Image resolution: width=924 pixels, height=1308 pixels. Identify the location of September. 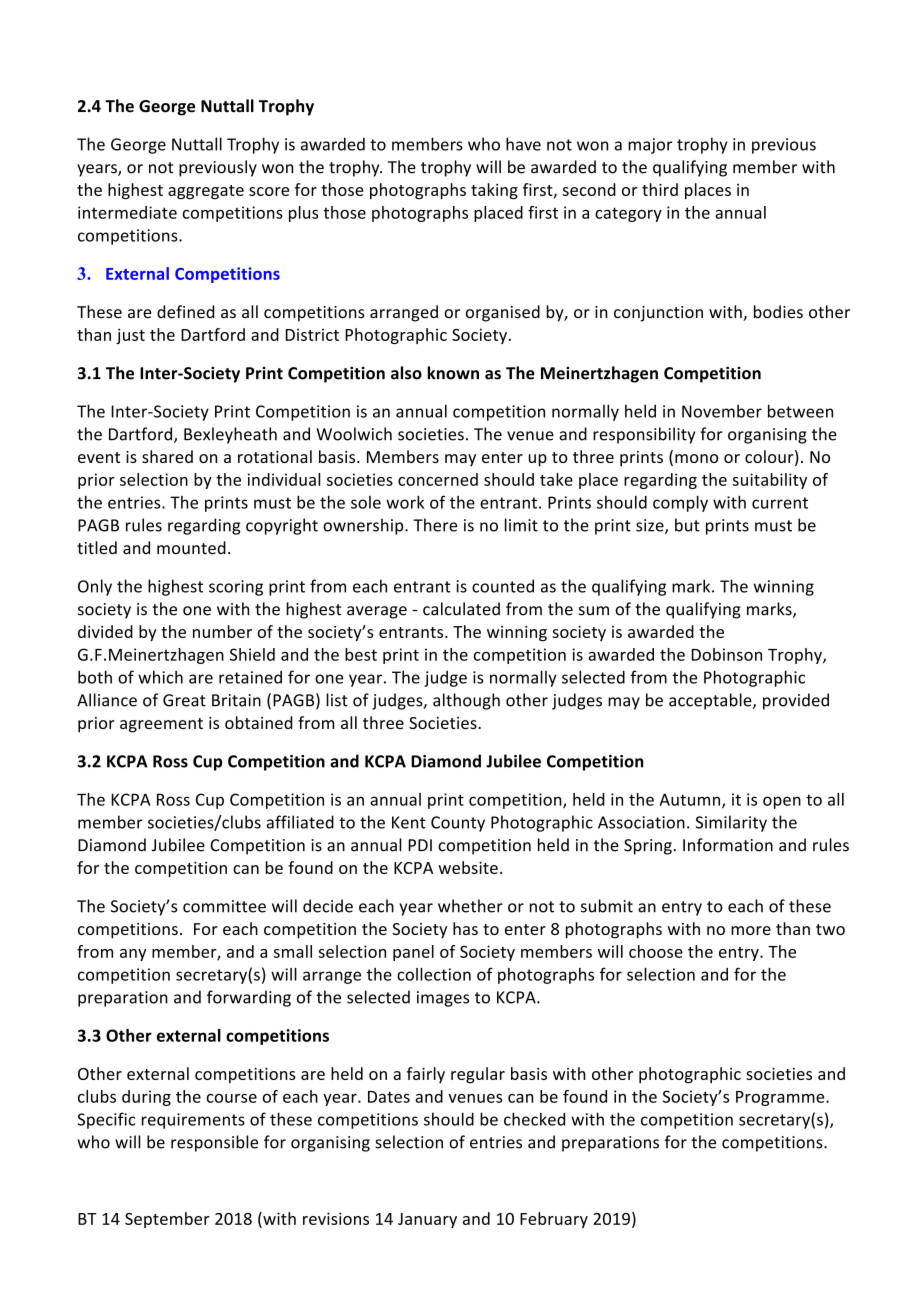
(167, 1220).
